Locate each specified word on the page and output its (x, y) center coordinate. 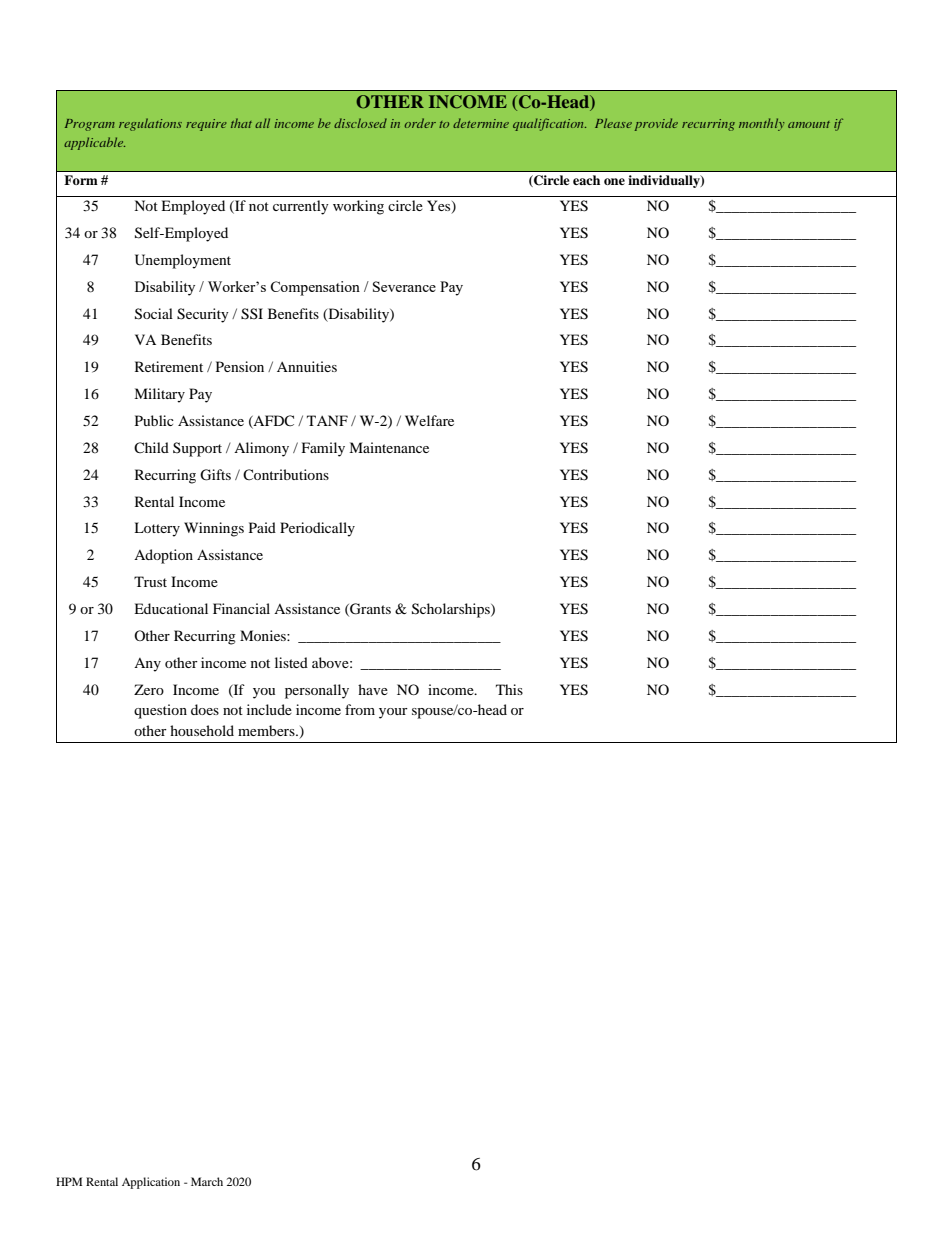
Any (147, 665)
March (207, 1181)
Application (151, 1183)
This (509, 689)
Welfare (429, 420)
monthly (761, 124)
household (202, 730)
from (360, 709)
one (614, 181)
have (373, 689)
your (393, 713)
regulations (150, 124)
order (420, 123)
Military (159, 395)
